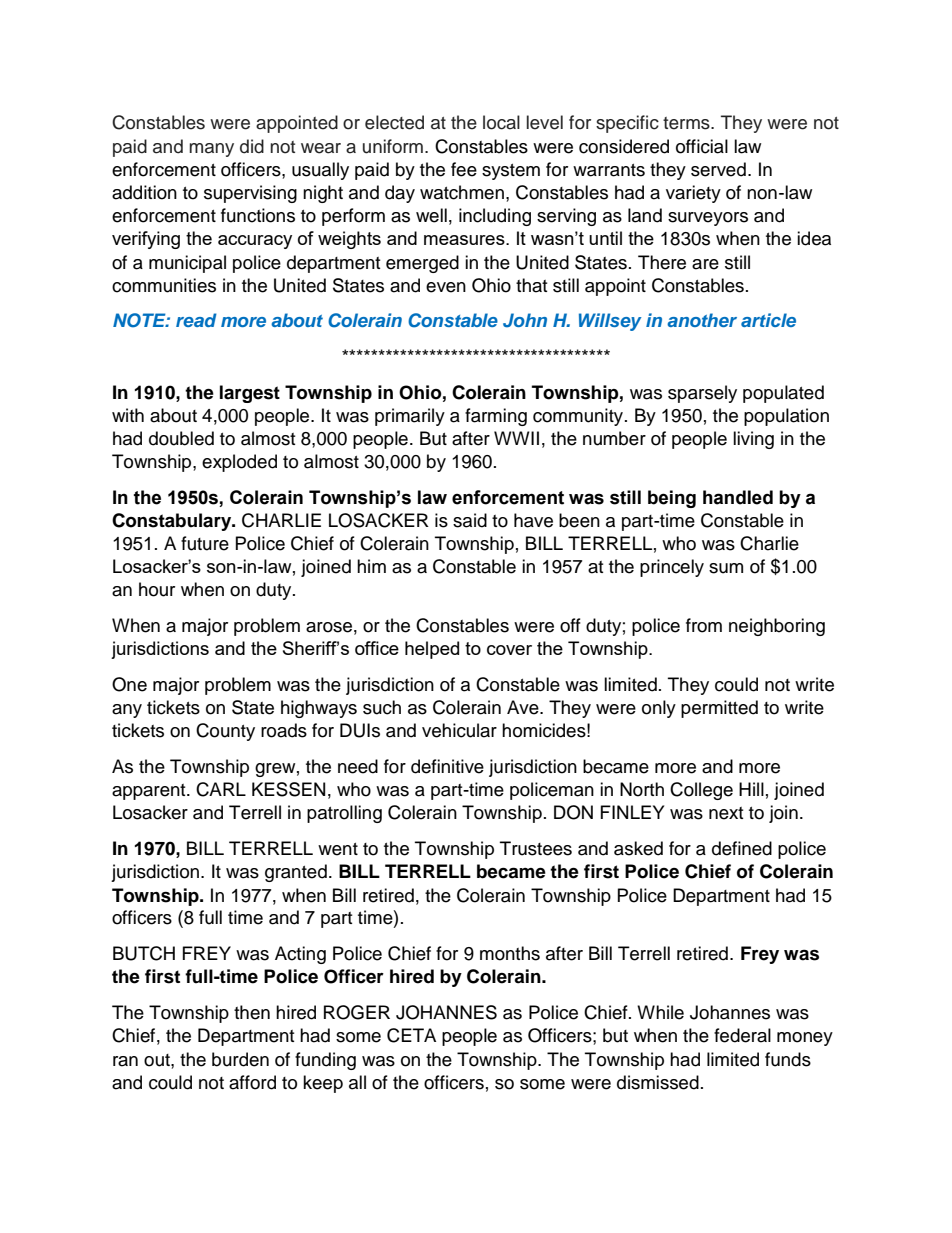 The image size is (952, 1233). What do you see at coordinates (742, 848) in the image?
I see `defined` at bounding box center [742, 848].
